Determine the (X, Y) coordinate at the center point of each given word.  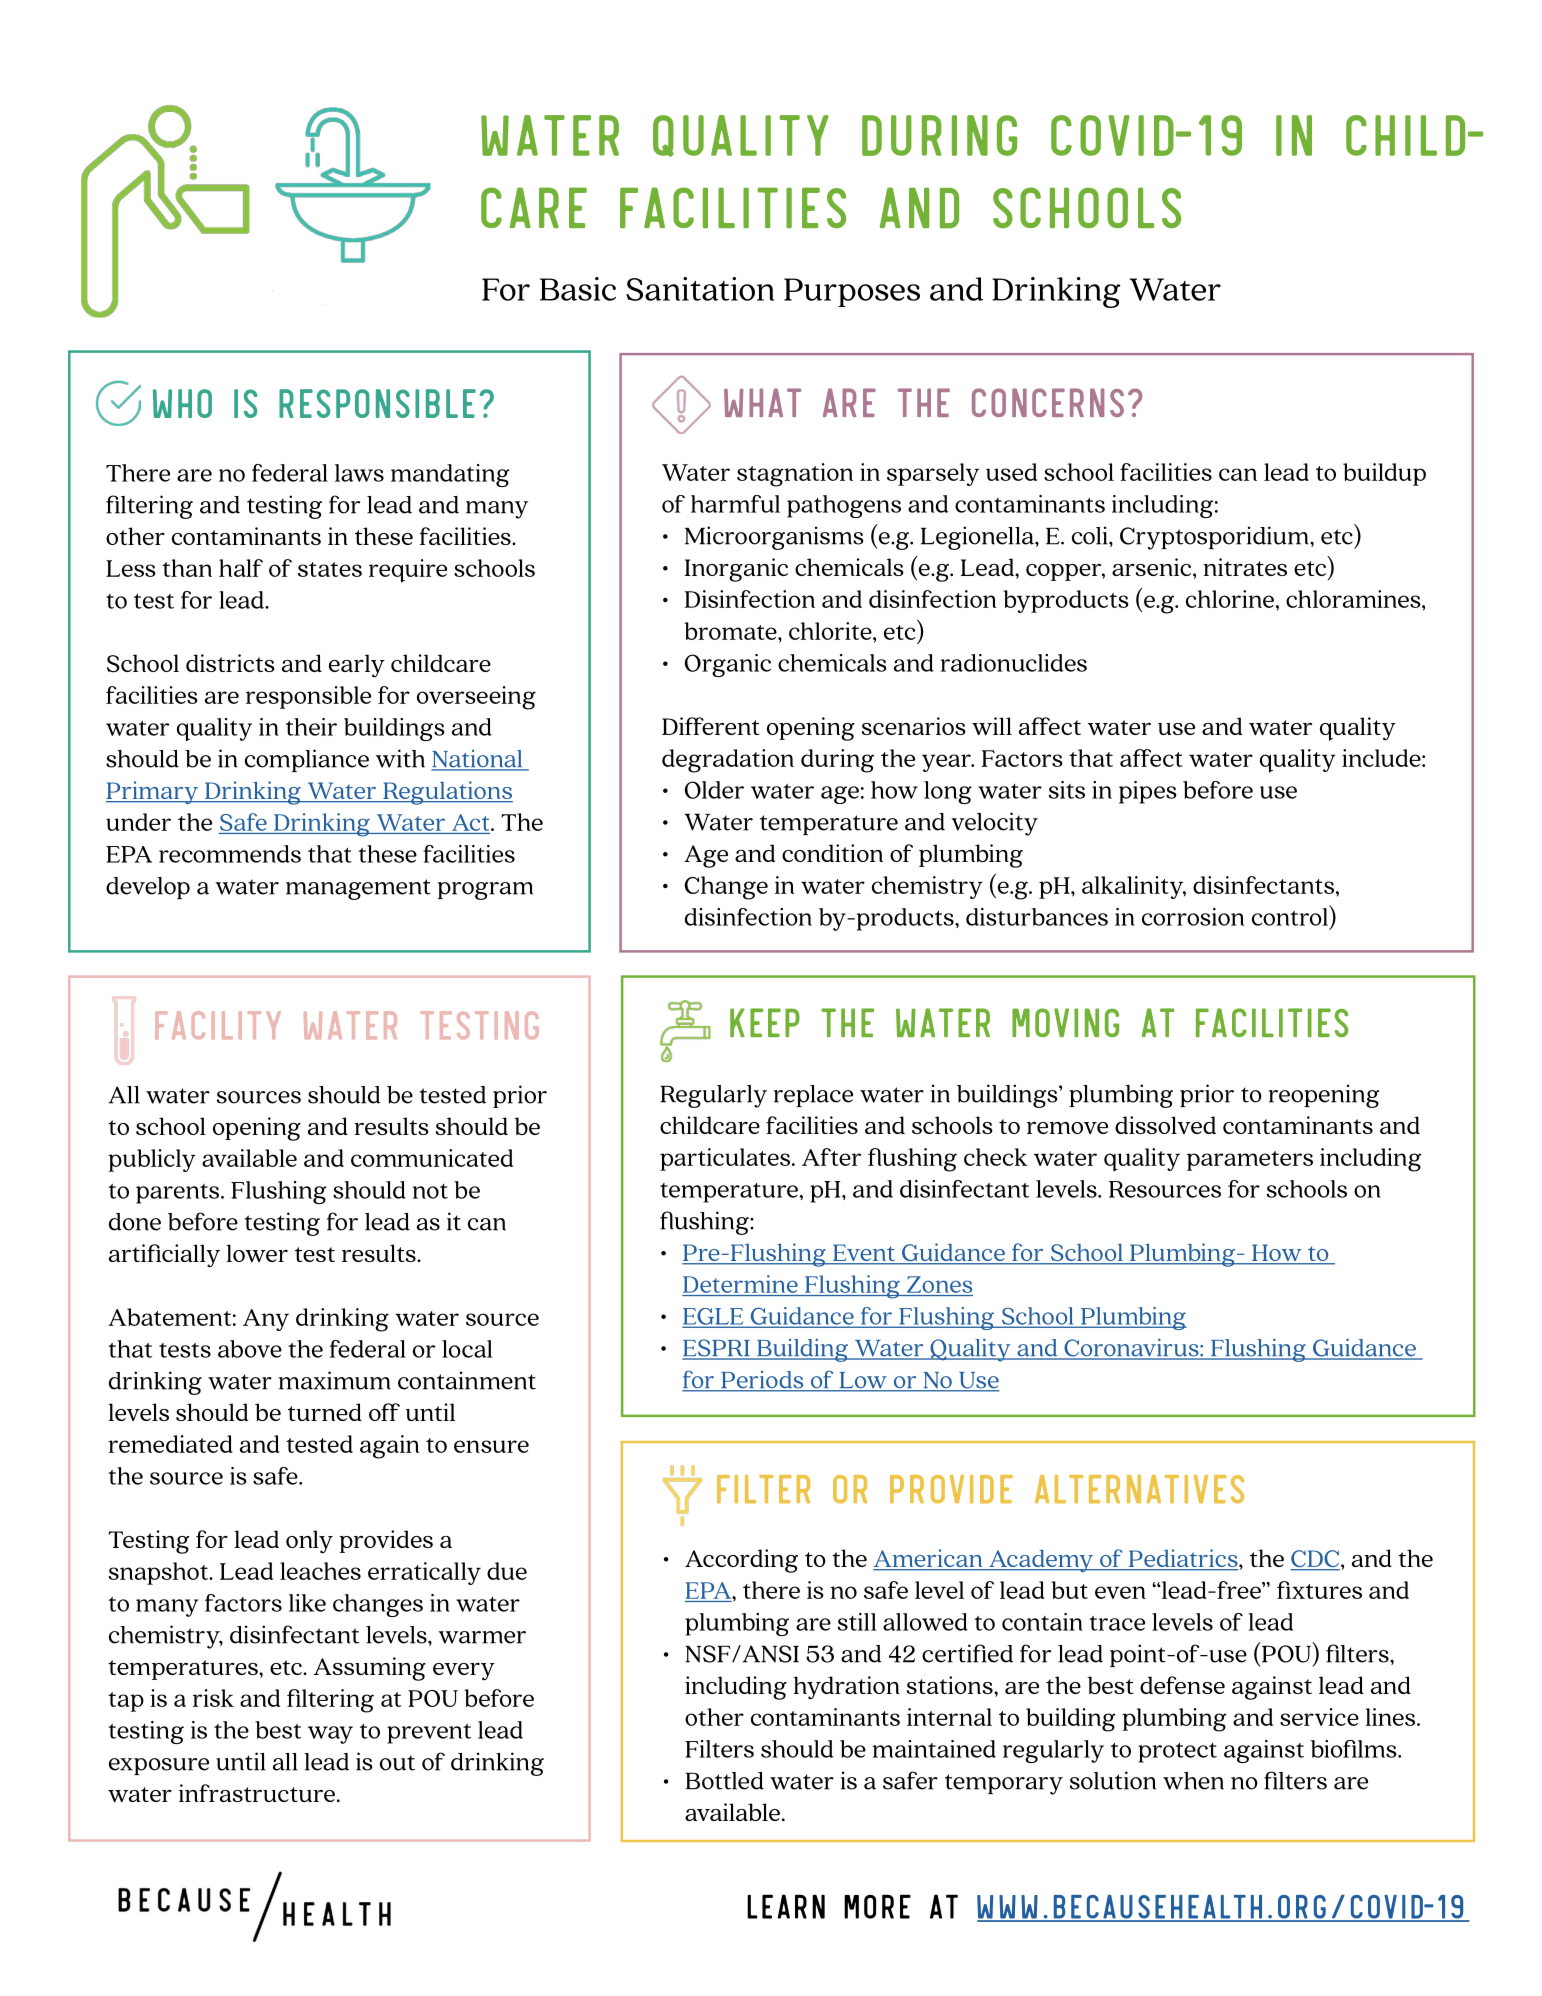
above (250, 1349)
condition (832, 853)
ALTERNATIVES (1139, 1489)
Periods (762, 1381)
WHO (182, 403)
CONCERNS (1048, 402)
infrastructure (257, 1793)
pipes (1148, 792)
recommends (230, 854)
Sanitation (700, 289)
